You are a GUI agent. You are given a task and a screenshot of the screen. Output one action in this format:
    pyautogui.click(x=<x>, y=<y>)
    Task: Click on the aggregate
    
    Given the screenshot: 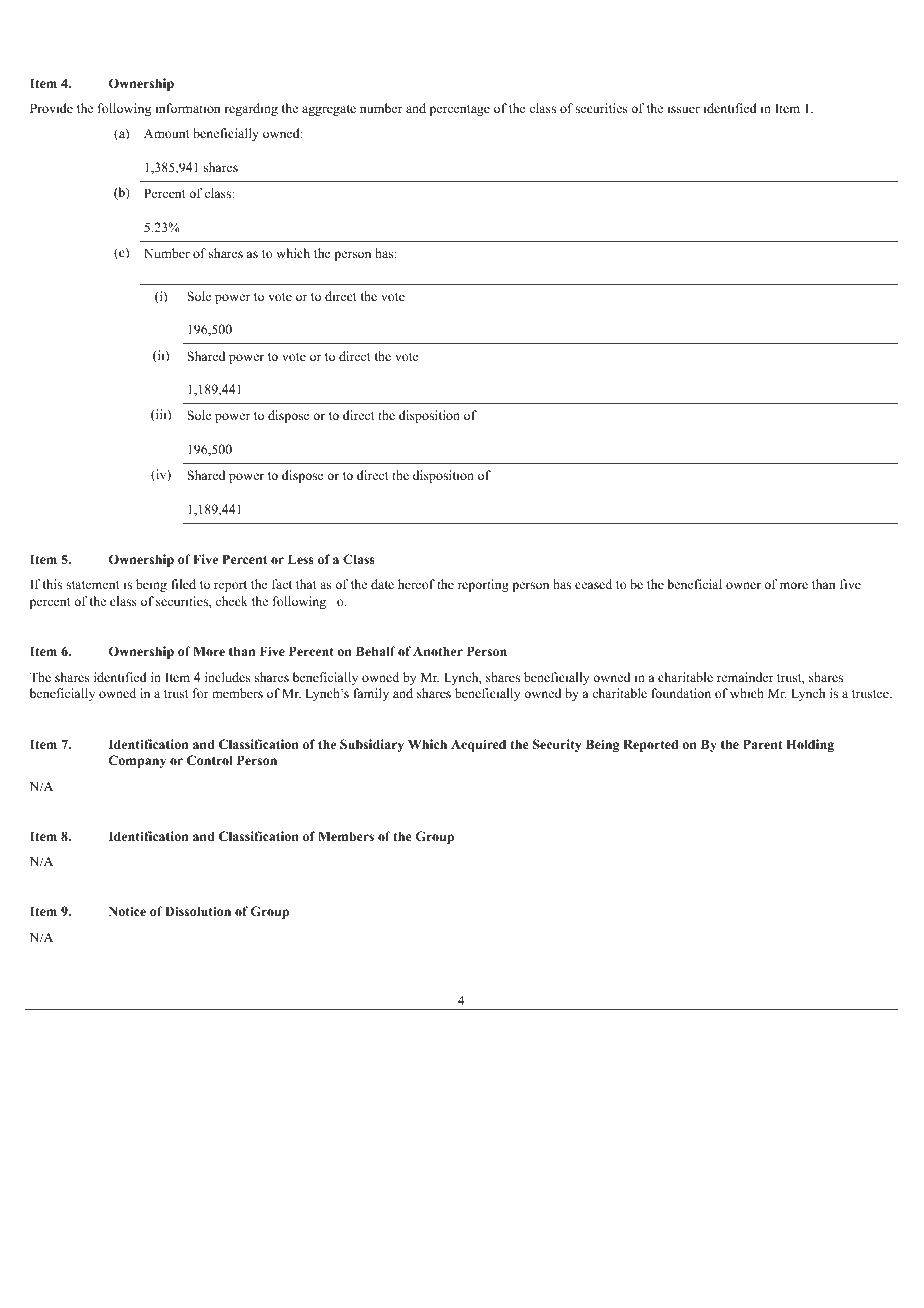 What is the action you would take?
    pyautogui.click(x=329, y=110)
